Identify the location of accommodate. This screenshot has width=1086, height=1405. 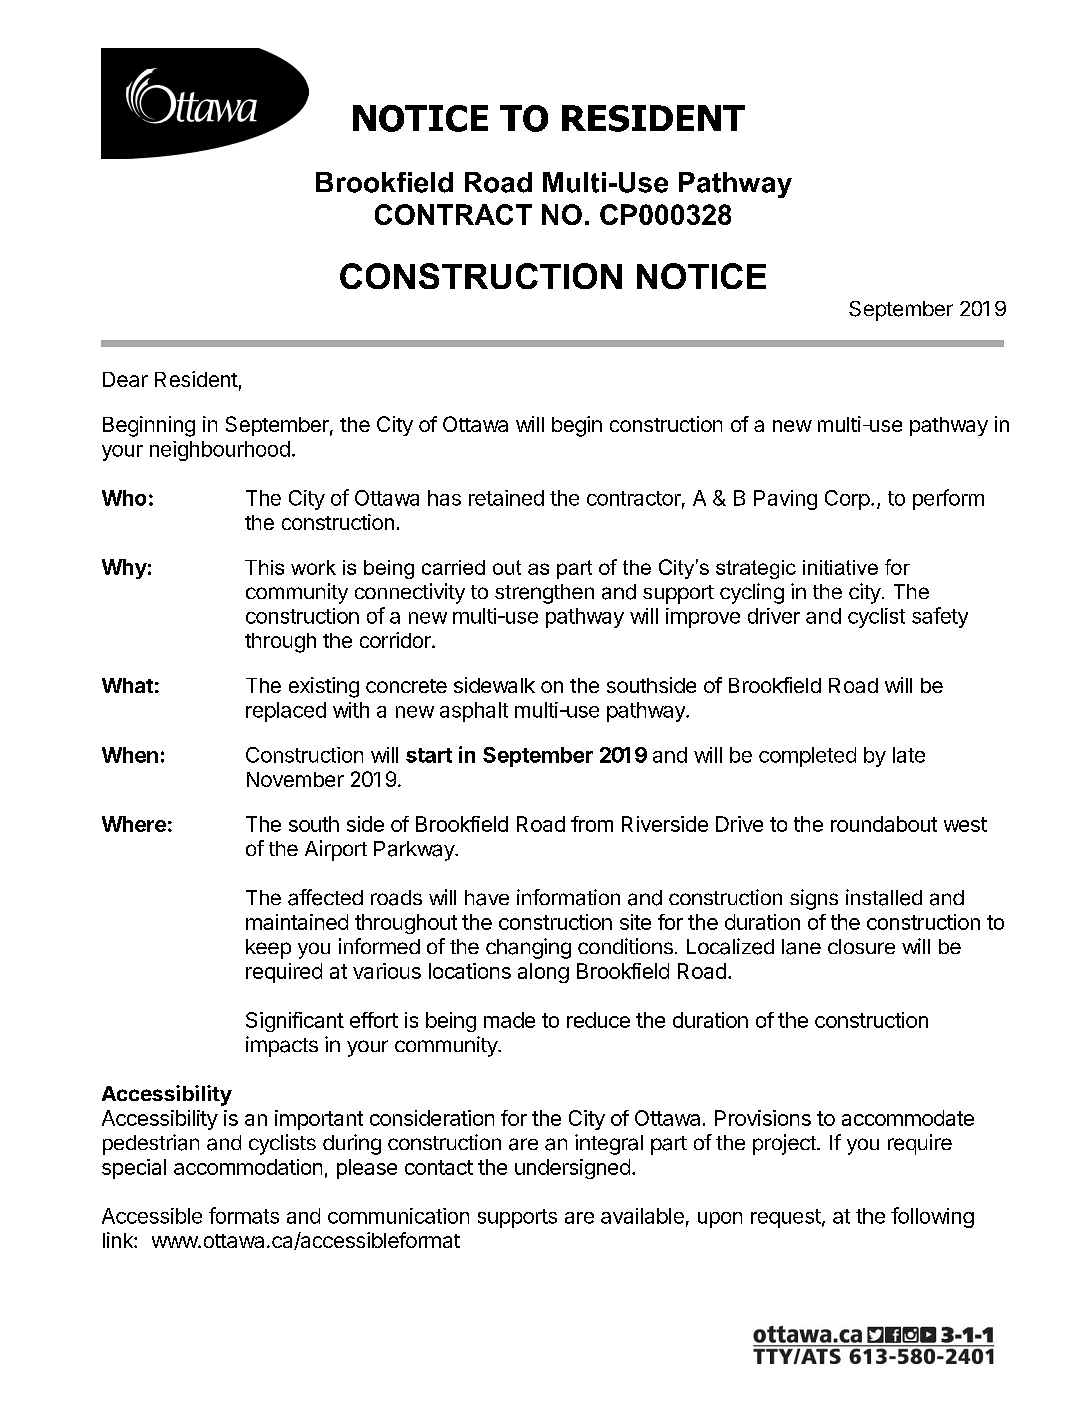
(908, 1118).
